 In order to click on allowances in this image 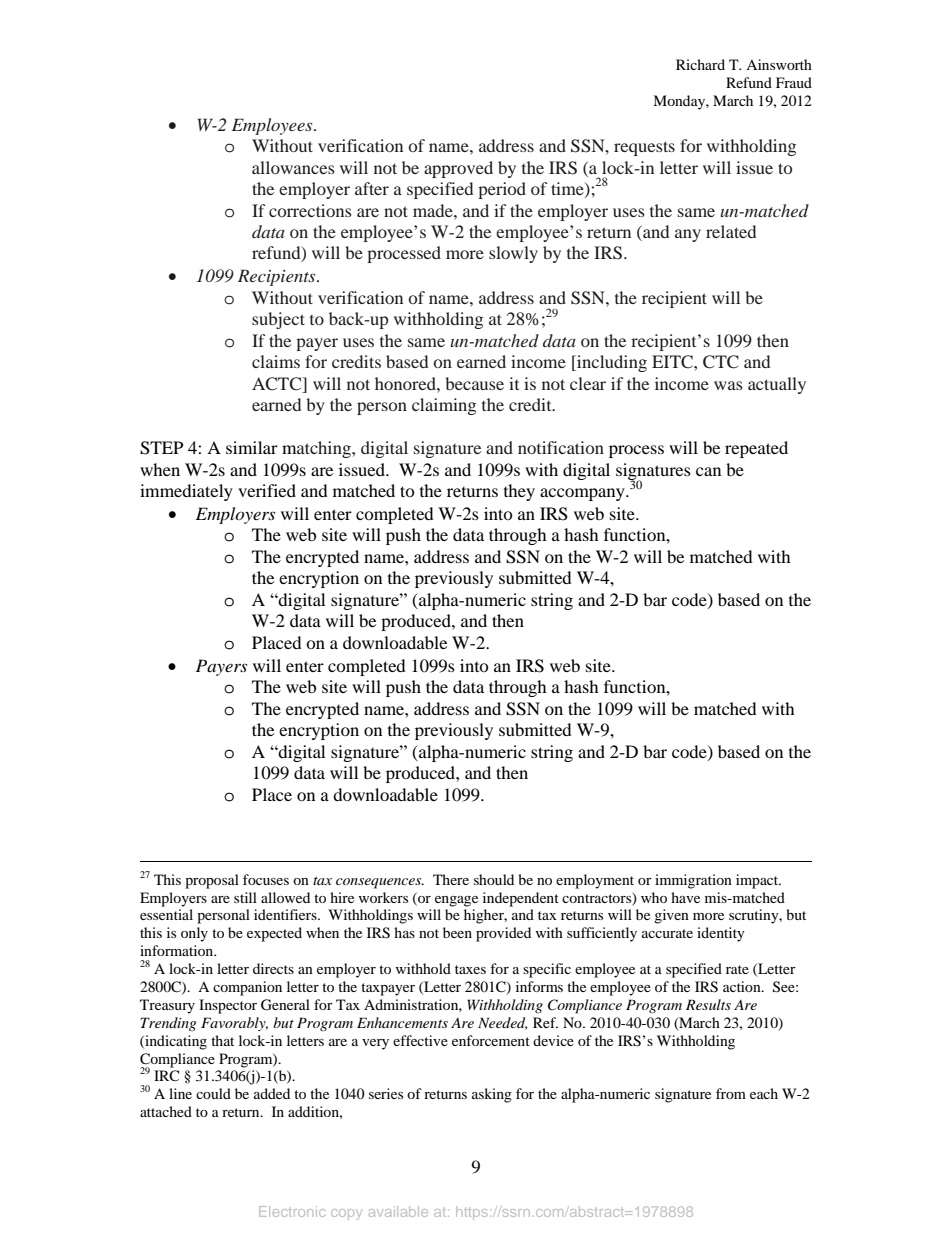, I will do `click(293, 167)`.
